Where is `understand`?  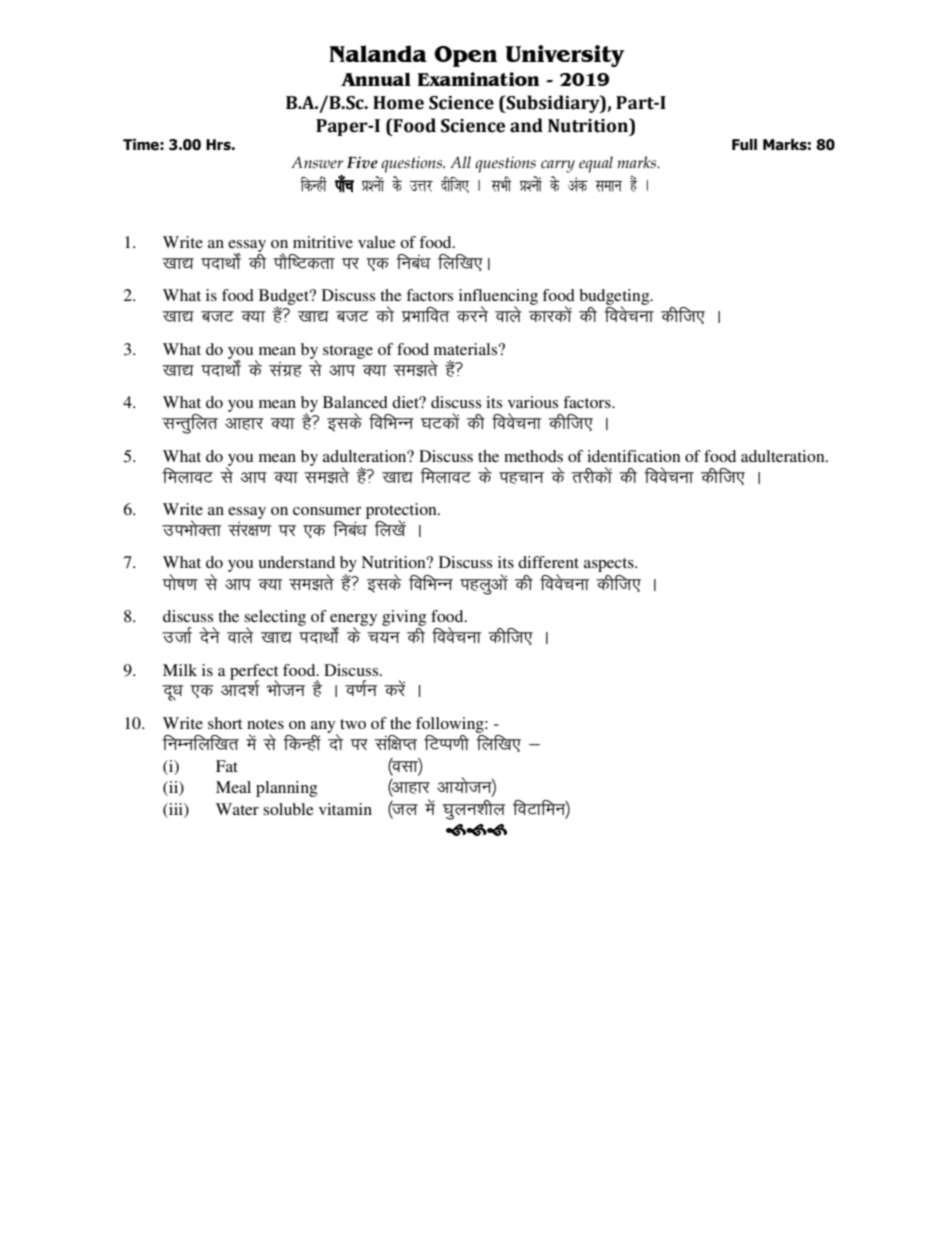 understand is located at coordinates (297, 562).
